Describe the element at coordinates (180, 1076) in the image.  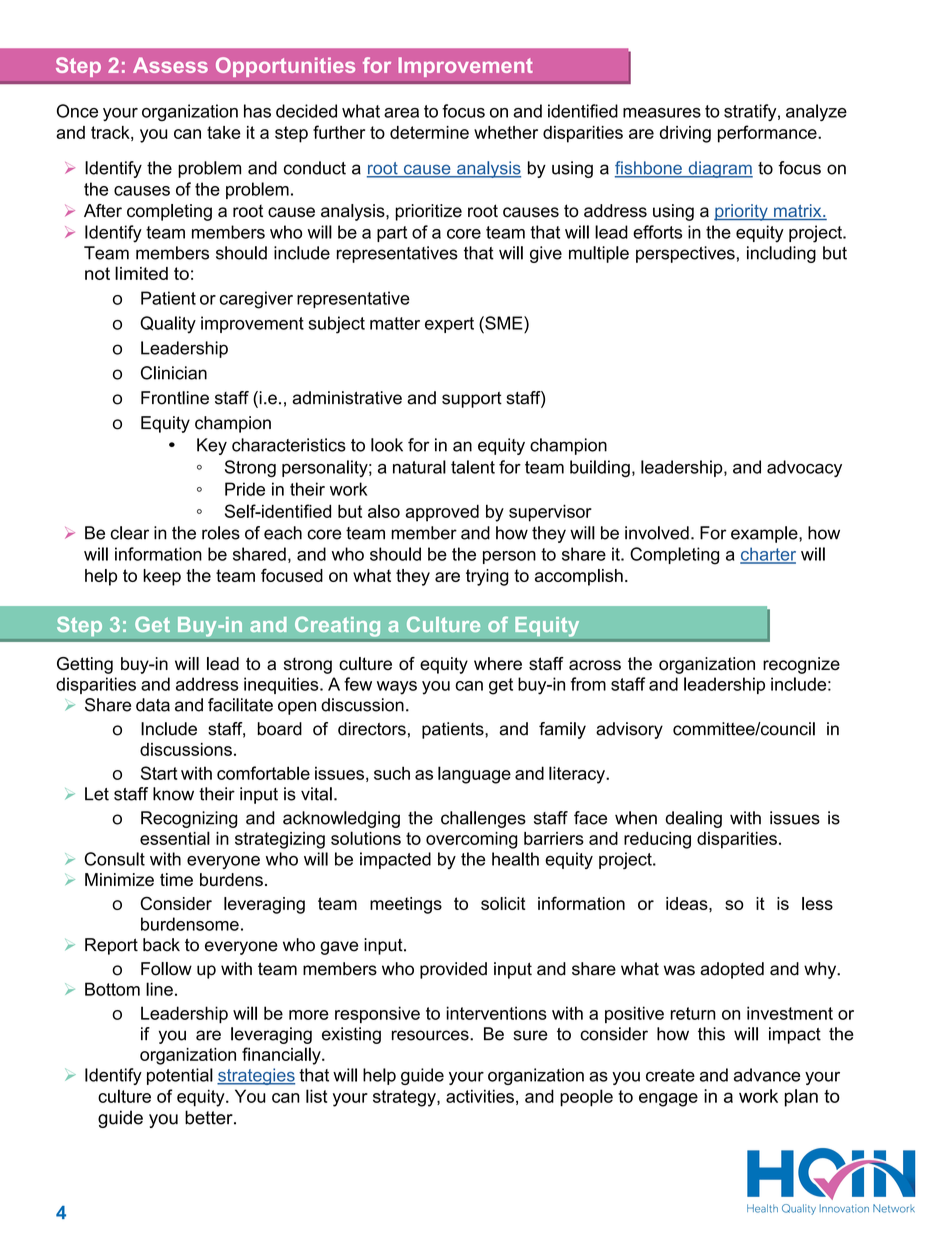
I see `potential` at that location.
